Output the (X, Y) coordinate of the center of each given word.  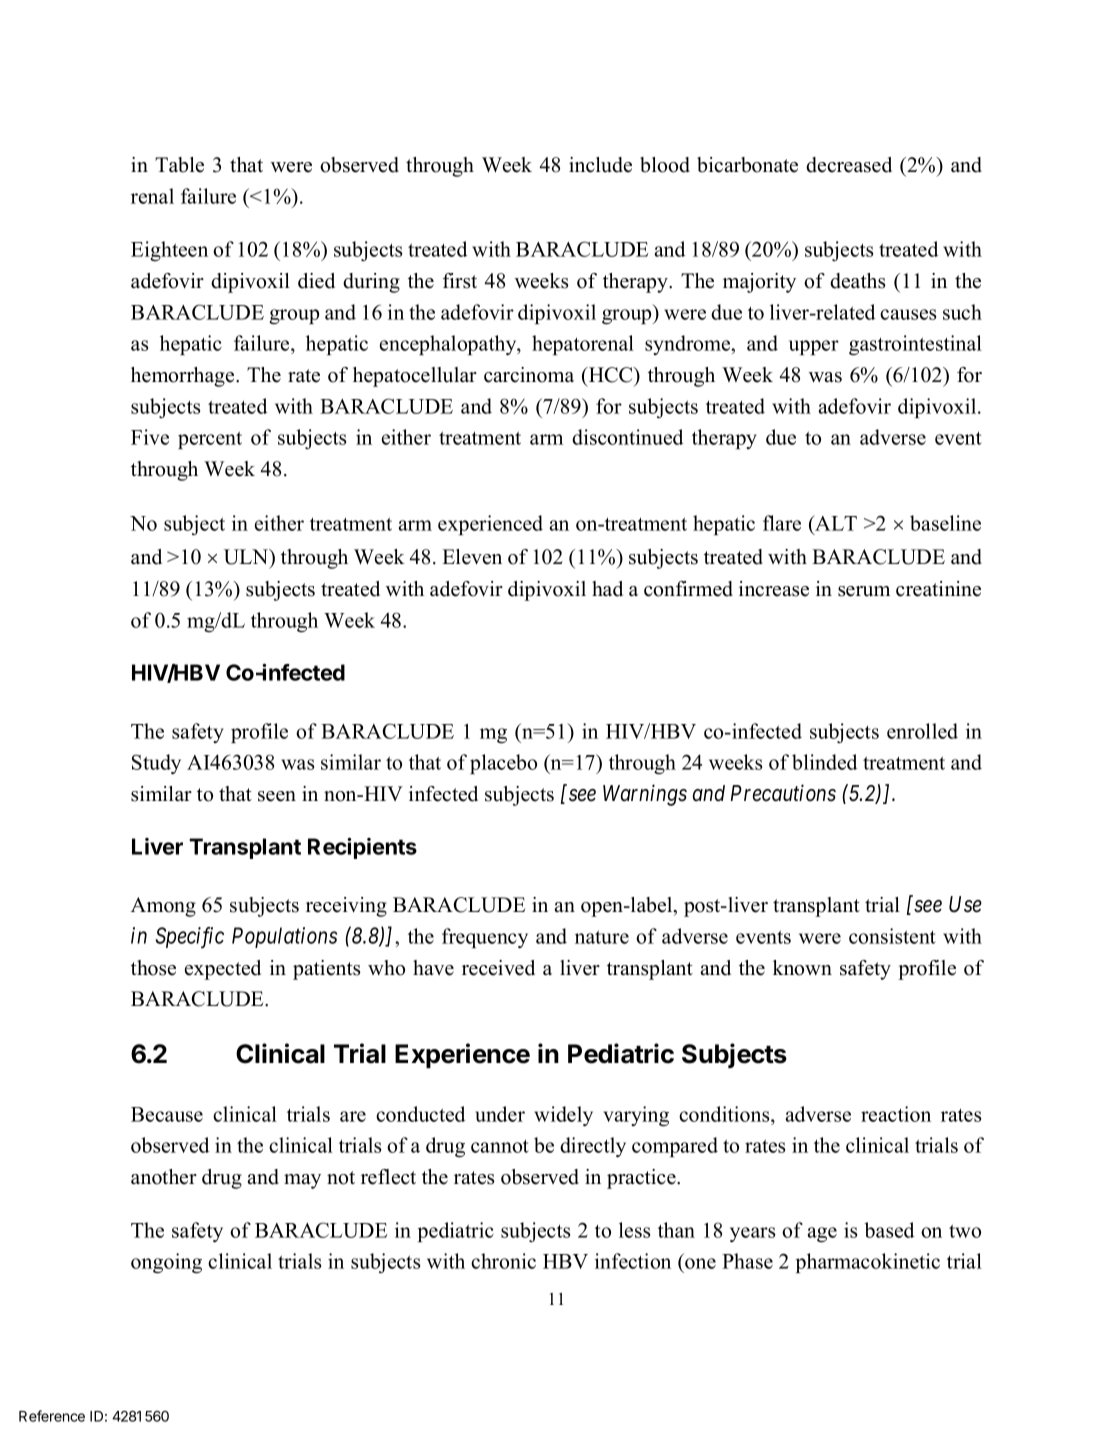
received (498, 968)
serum (864, 591)
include (600, 165)
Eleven (472, 557)
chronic (503, 1261)
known (802, 968)
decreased (849, 165)
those (153, 968)
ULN (247, 557)
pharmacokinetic (868, 1263)
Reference (52, 1416)
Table (179, 165)
